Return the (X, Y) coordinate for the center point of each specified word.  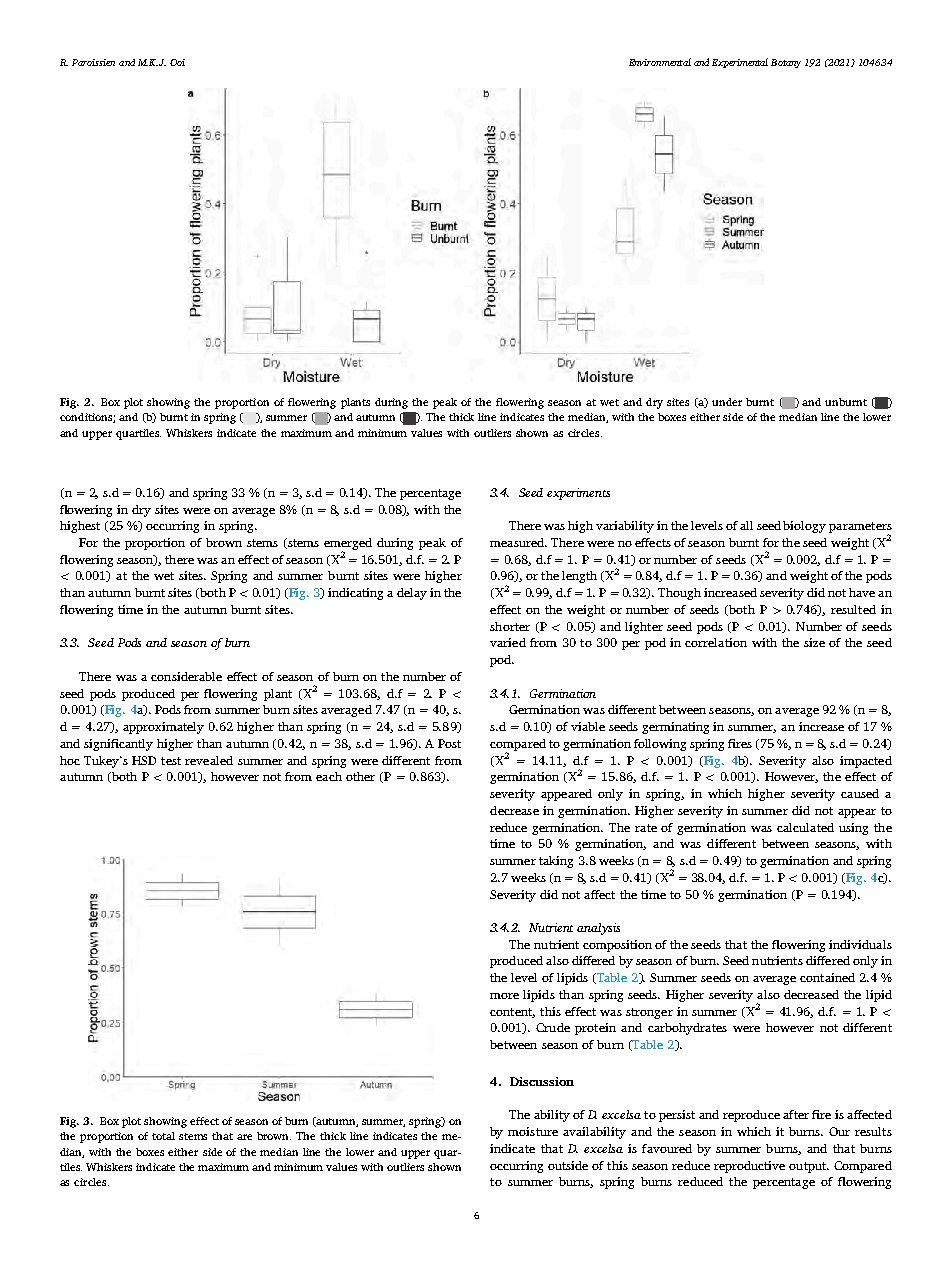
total (163, 1136)
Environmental (660, 62)
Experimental (740, 63)
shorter (510, 626)
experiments (578, 494)
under (727, 402)
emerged (348, 545)
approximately (163, 728)
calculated (805, 827)
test (171, 761)
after (796, 1114)
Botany (786, 63)
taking (556, 862)
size (814, 642)
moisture (533, 1131)
